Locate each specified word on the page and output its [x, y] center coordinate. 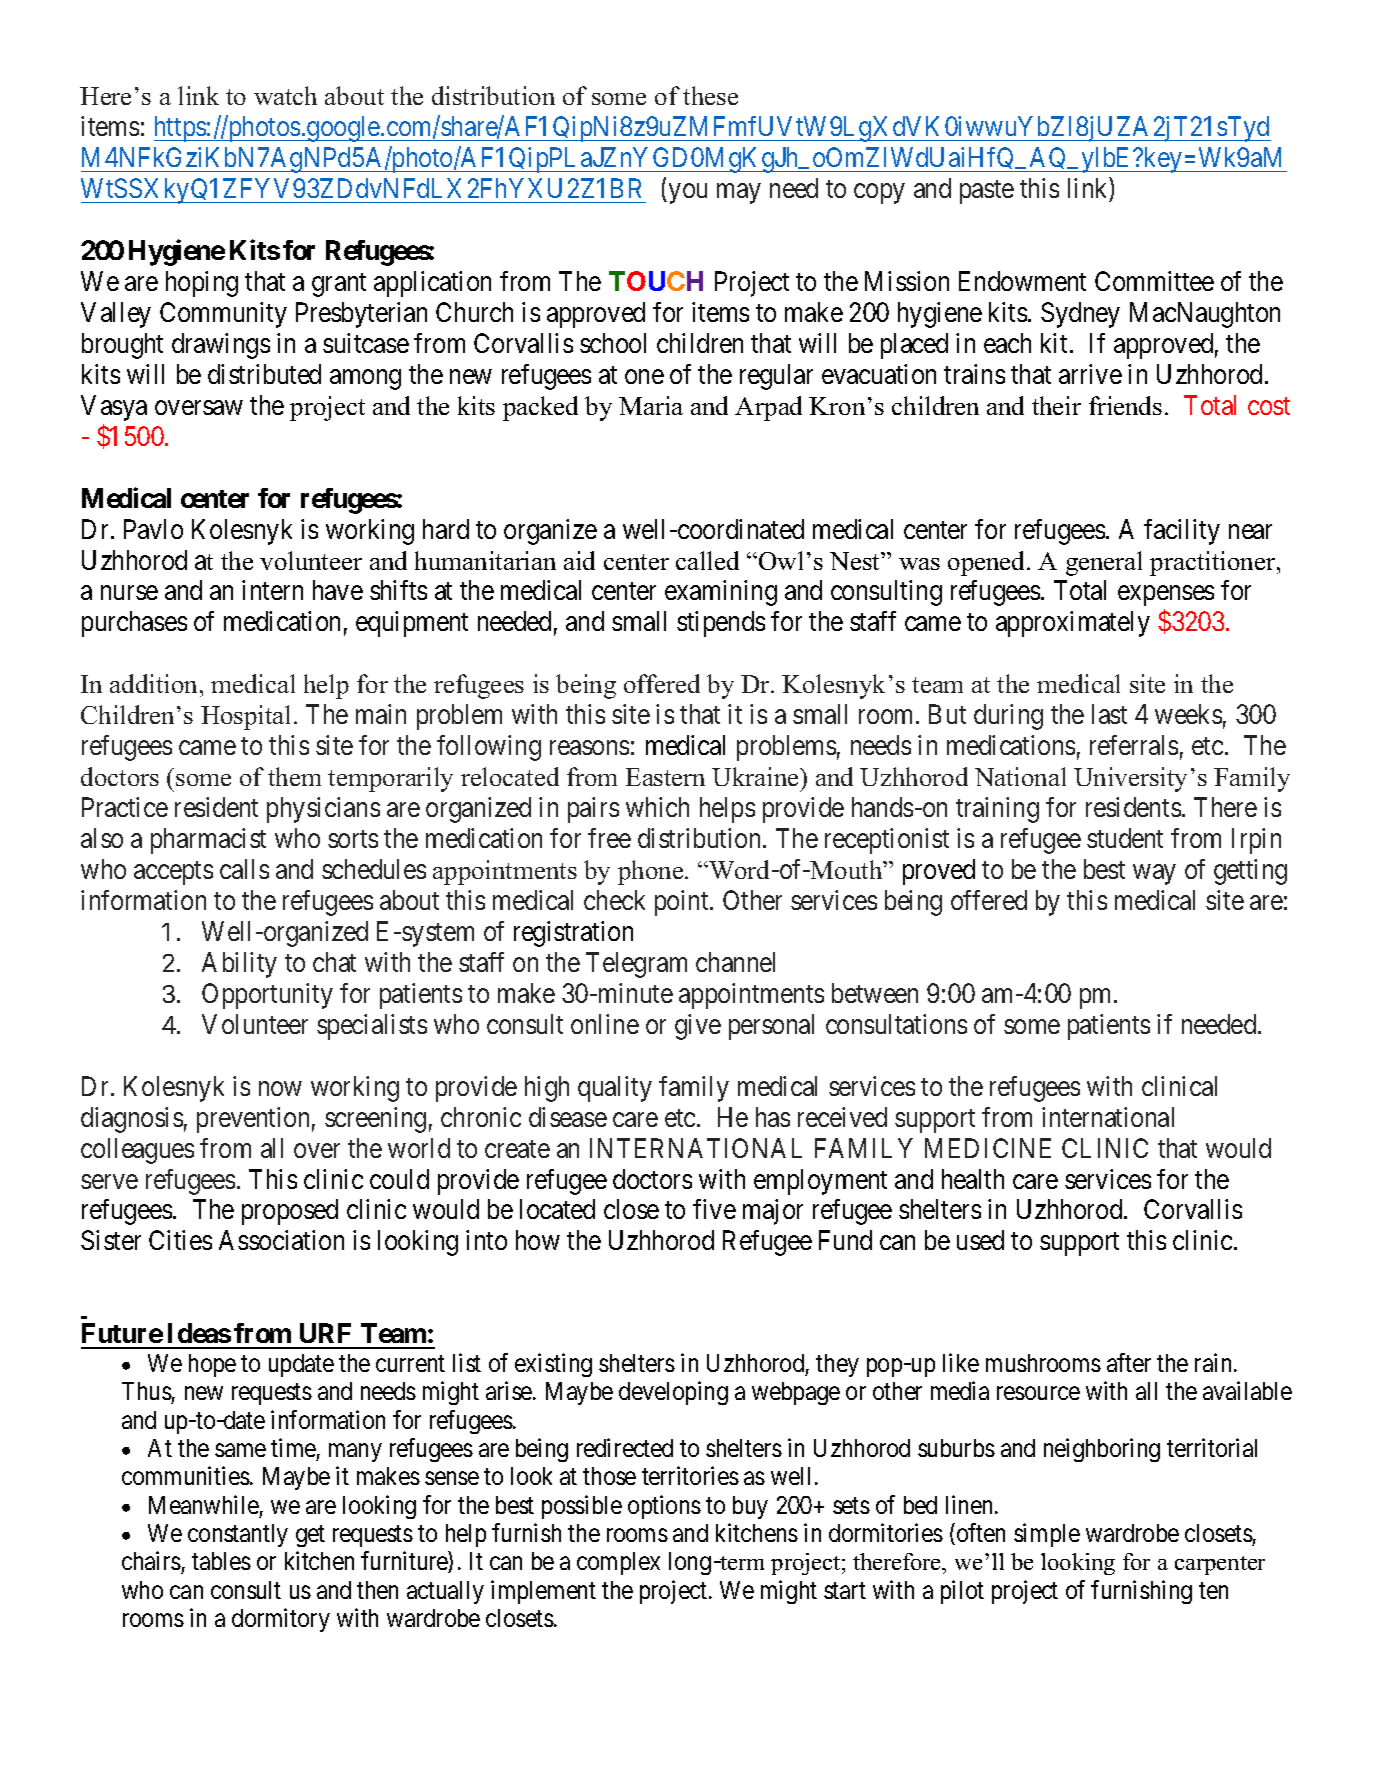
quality [615, 1089]
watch [285, 95]
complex [618, 1563]
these [710, 95]
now [280, 1088]
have [338, 590]
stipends [721, 624]
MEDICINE [988, 1148]
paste [987, 192]
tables [221, 1561]
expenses [1166, 596]
